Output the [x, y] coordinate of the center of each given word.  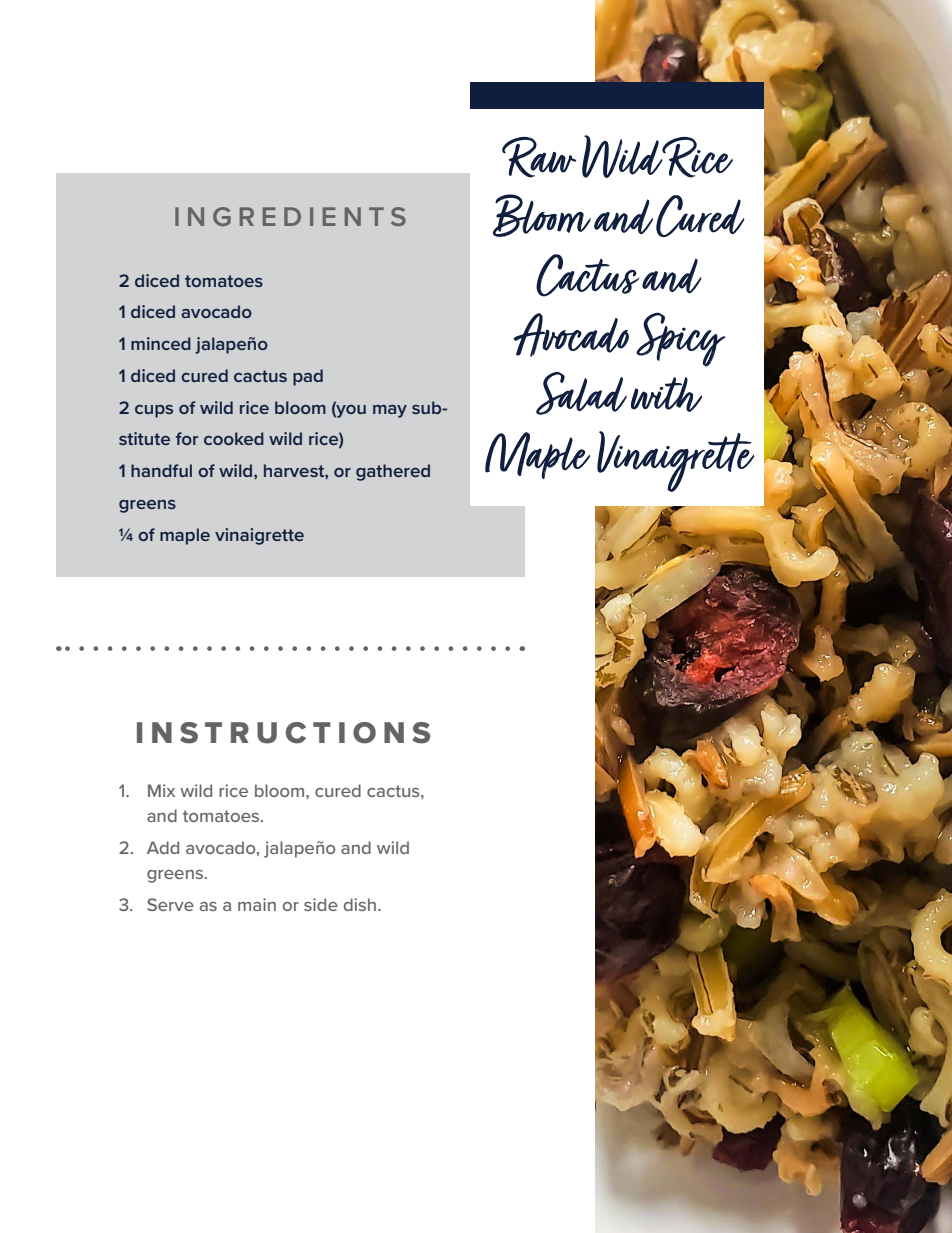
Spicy [680, 339]
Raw [539, 157]
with [666, 394]
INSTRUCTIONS [283, 733]
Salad [581, 393]
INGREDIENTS [290, 216]
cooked [234, 438]
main [257, 904]
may [390, 411]
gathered [393, 472]
